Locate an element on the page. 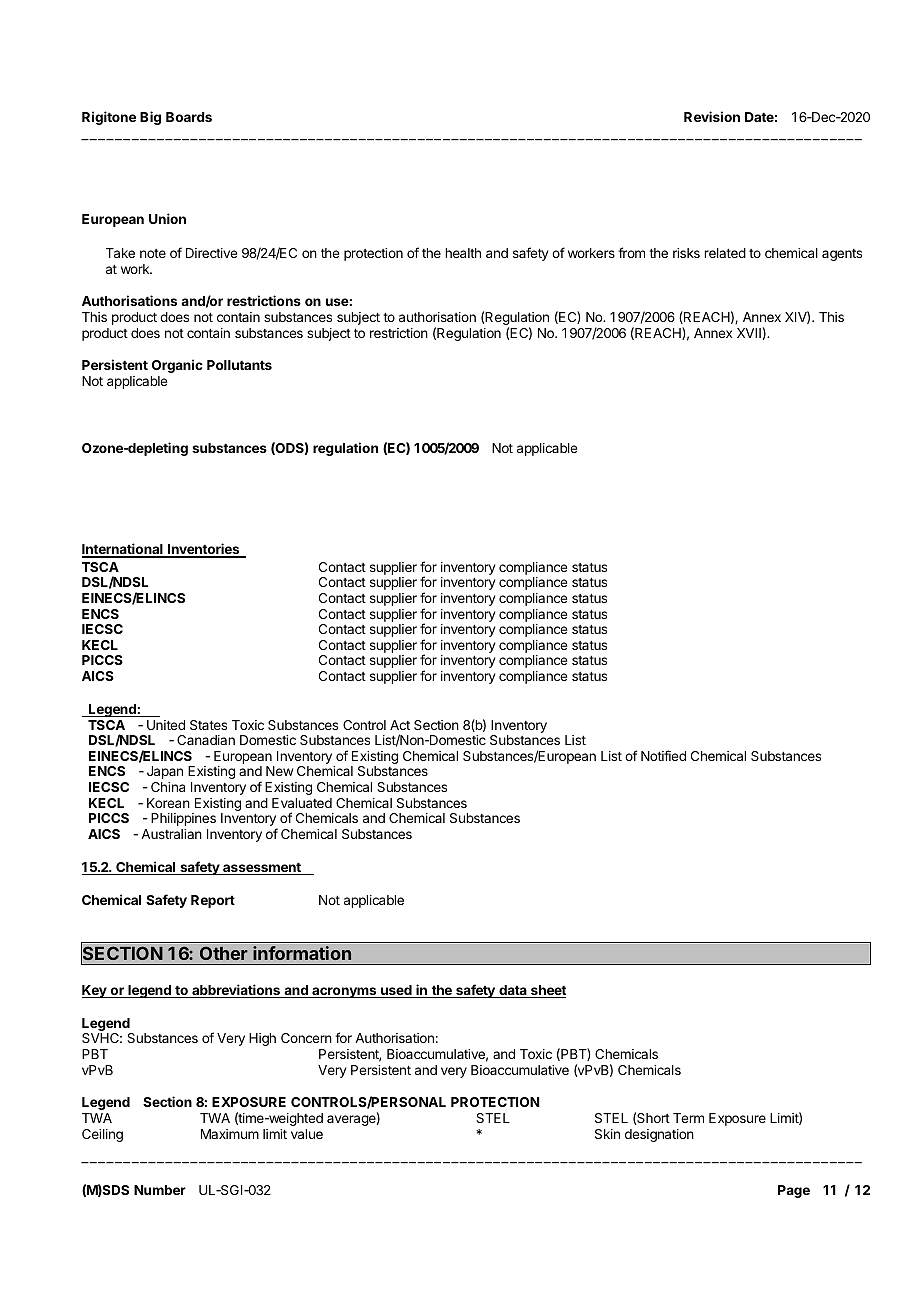  XVII is located at coordinates (749, 333).
